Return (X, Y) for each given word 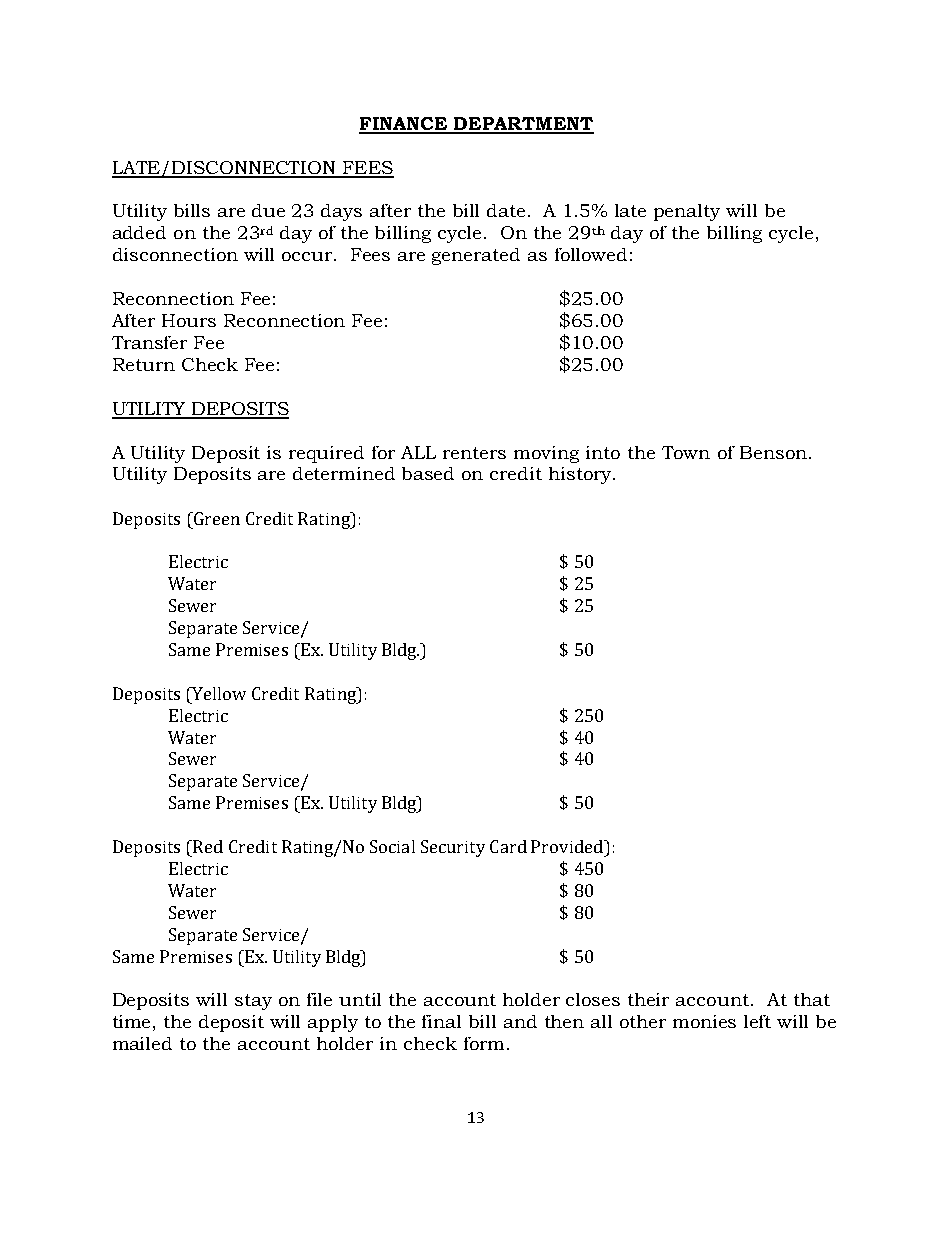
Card (508, 846)
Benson (773, 452)
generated (476, 256)
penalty (687, 212)
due (268, 210)
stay (253, 1002)
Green (215, 518)
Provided (568, 846)
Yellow (218, 693)
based (428, 473)
